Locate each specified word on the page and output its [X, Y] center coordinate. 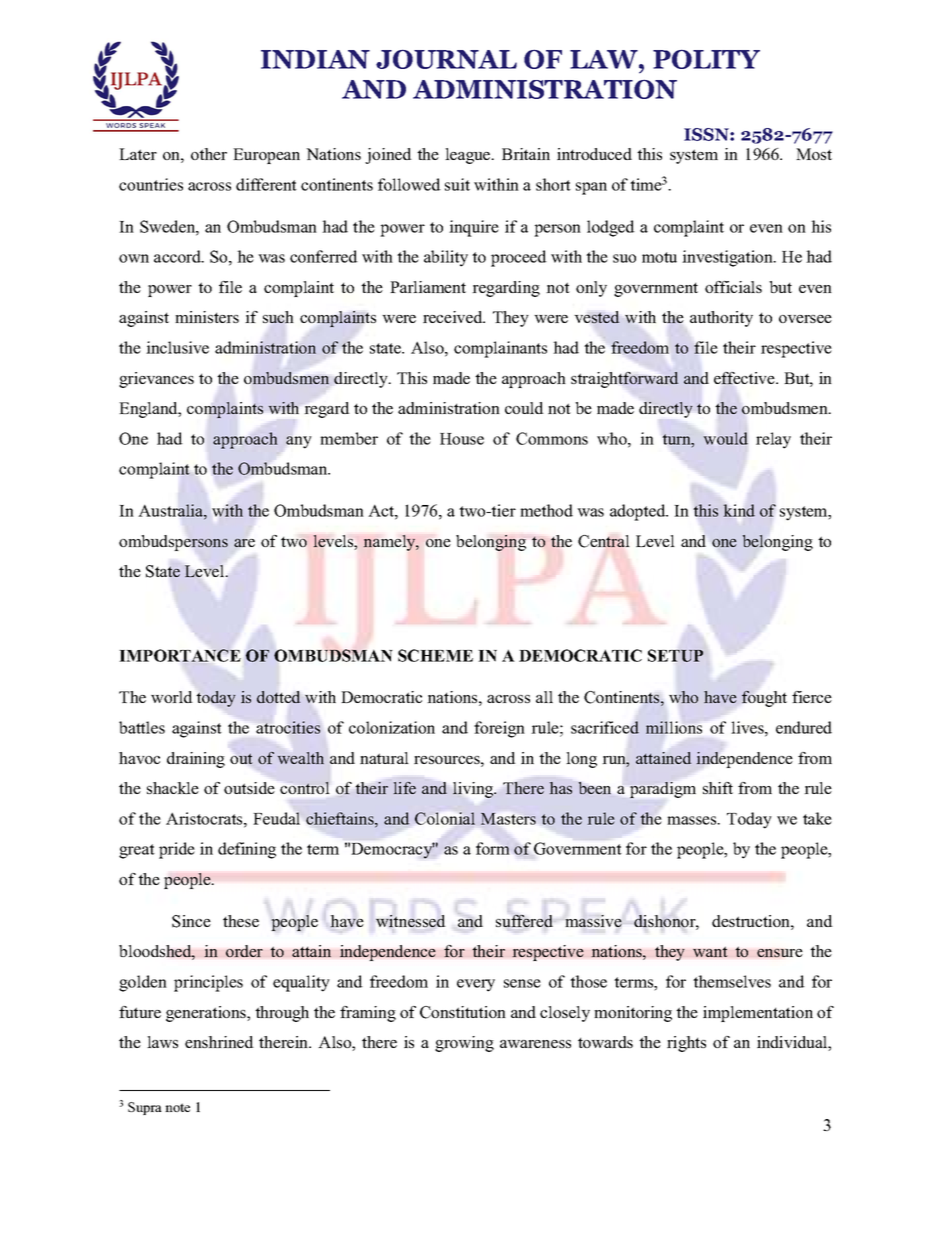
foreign [499, 729]
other [209, 154]
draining [196, 760]
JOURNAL [446, 59]
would [725, 438]
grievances [156, 380]
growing [464, 1044]
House [462, 439]
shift [718, 788]
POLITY [706, 59]
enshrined [219, 1042]
